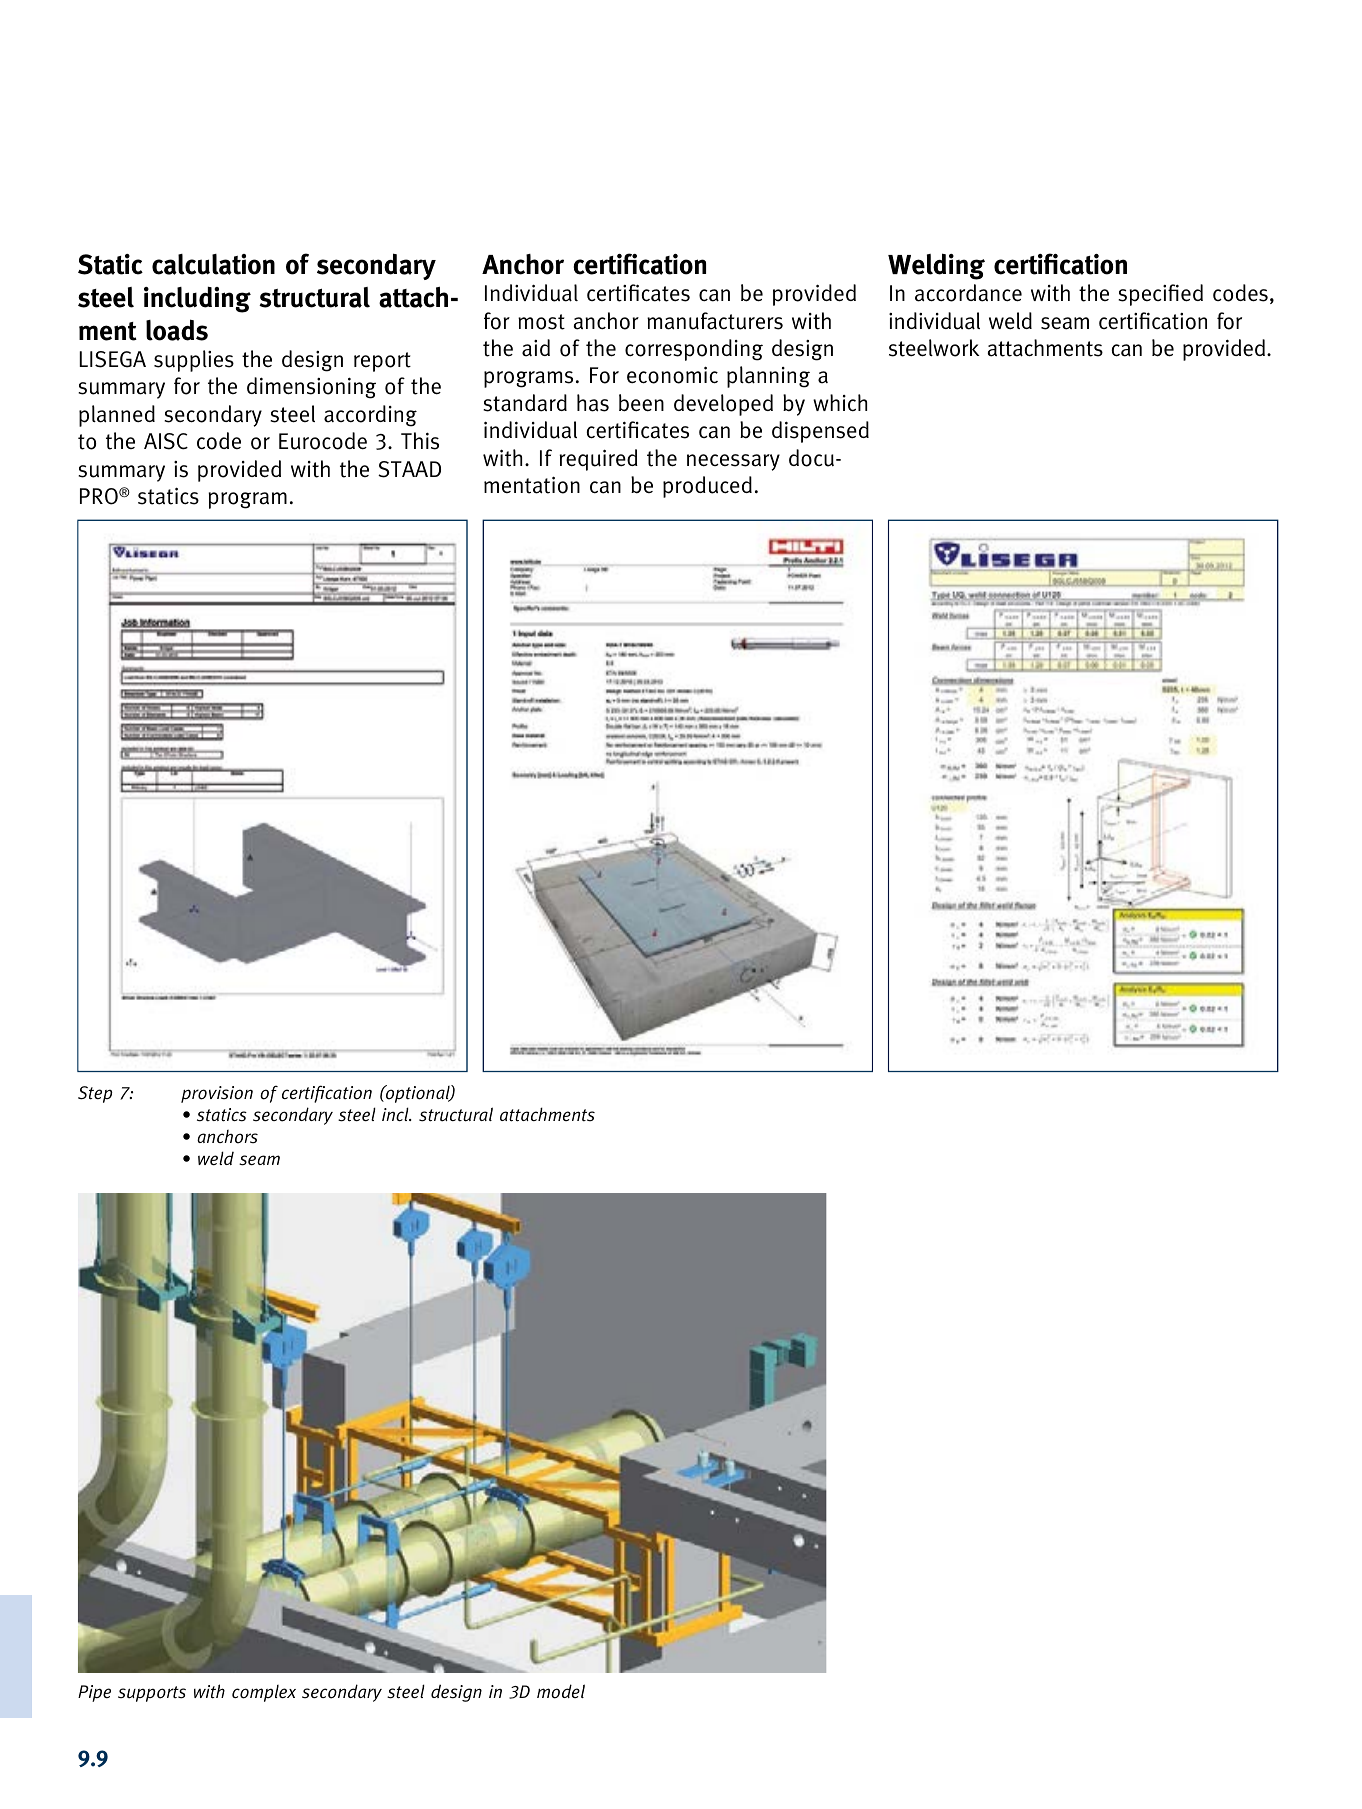  I want to click on complex, so click(264, 1693).
